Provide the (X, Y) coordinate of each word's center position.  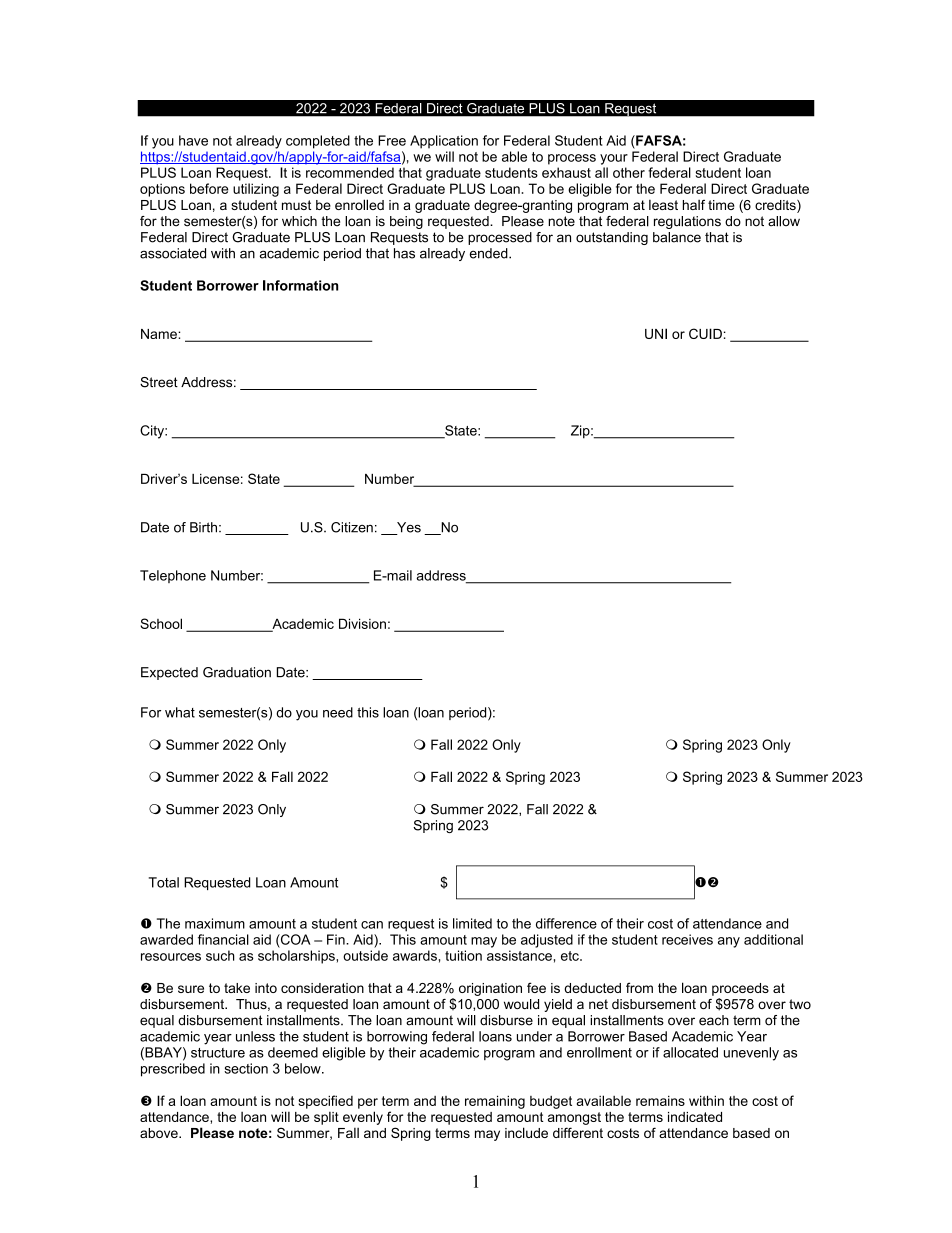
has (404, 253)
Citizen (352, 527)
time (721, 205)
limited (472, 923)
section (246, 1068)
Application (444, 142)
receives (687, 939)
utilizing (256, 190)
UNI (656, 333)
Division (362, 623)
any (729, 942)
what (180, 712)
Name (160, 334)
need (338, 712)
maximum (215, 923)
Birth (203, 527)
